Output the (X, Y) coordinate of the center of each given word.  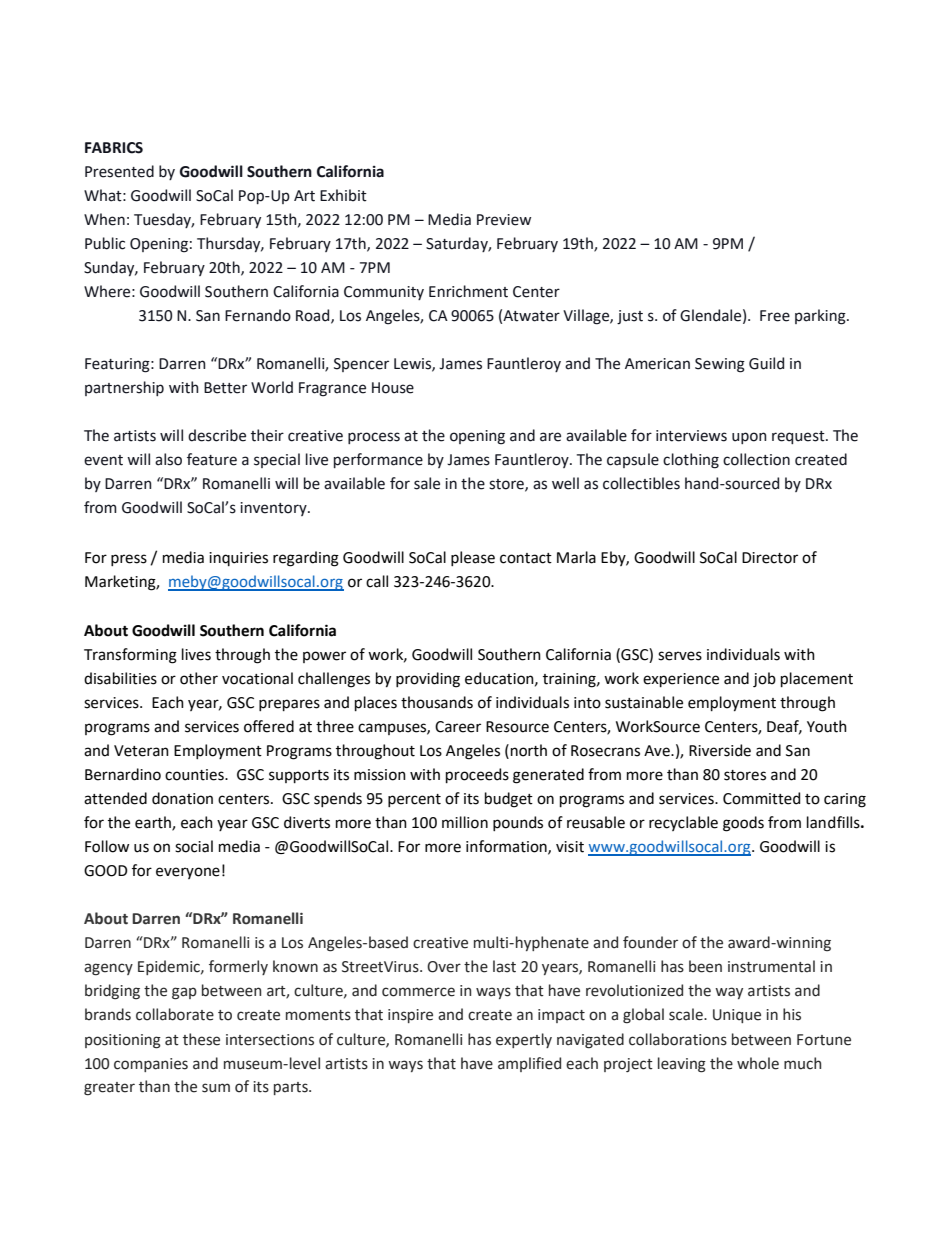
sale (427, 483)
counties (195, 775)
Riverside (720, 750)
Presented (119, 171)
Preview (504, 220)
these (201, 1039)
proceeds (477, 775)
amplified (529, 1064)
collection (756, 459)
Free (775, 316)
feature (212, 459)
